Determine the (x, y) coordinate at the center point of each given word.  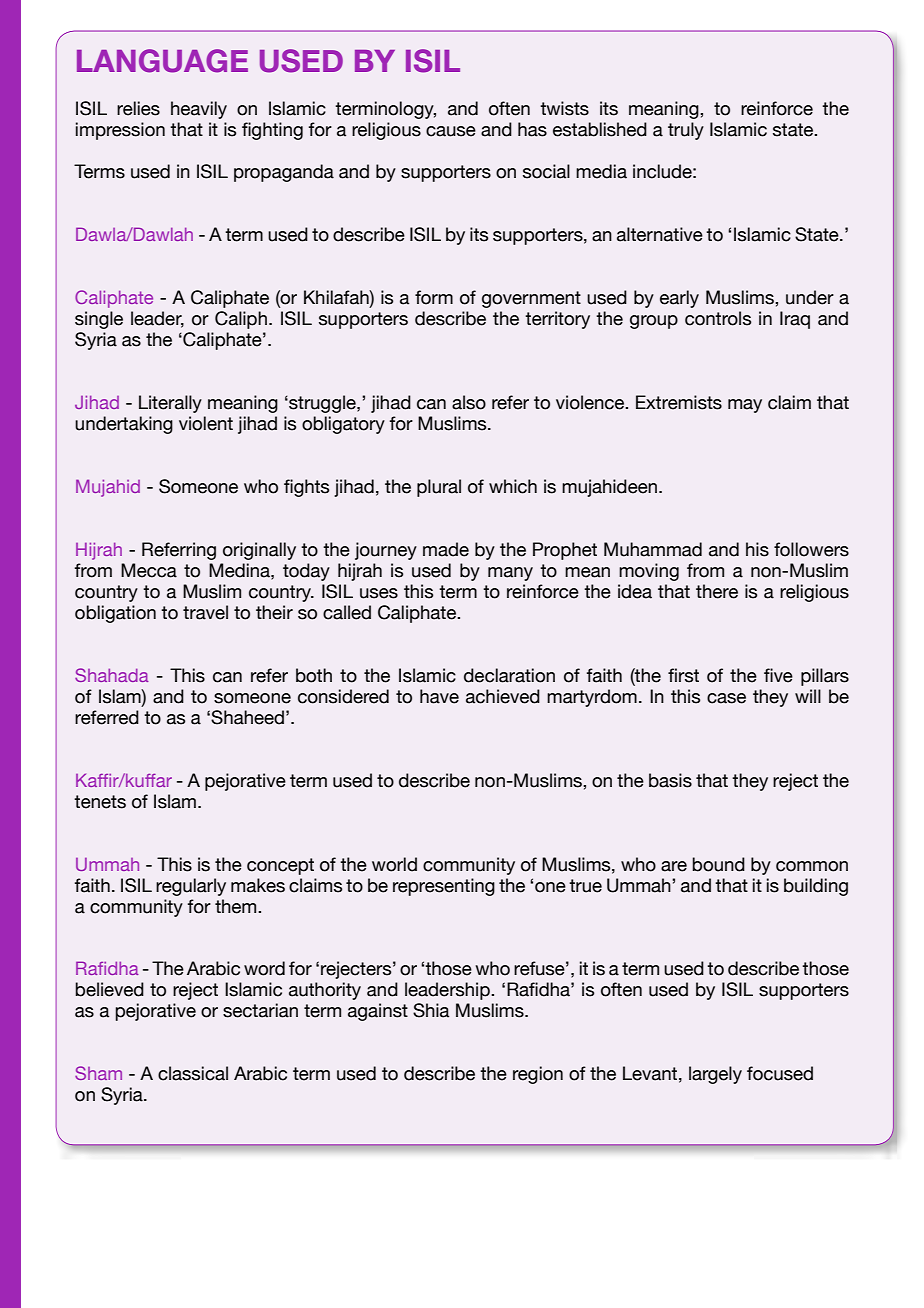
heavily (199, 110)
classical (193, 1073)
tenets (100, 802)
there (717, 591)
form (434, 297)
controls (718, 318)
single (99, 320)
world (394, 864)
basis (670, 780)
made (446, 549)
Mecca (149, 570)
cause (451, 131)
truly (686, 131)
